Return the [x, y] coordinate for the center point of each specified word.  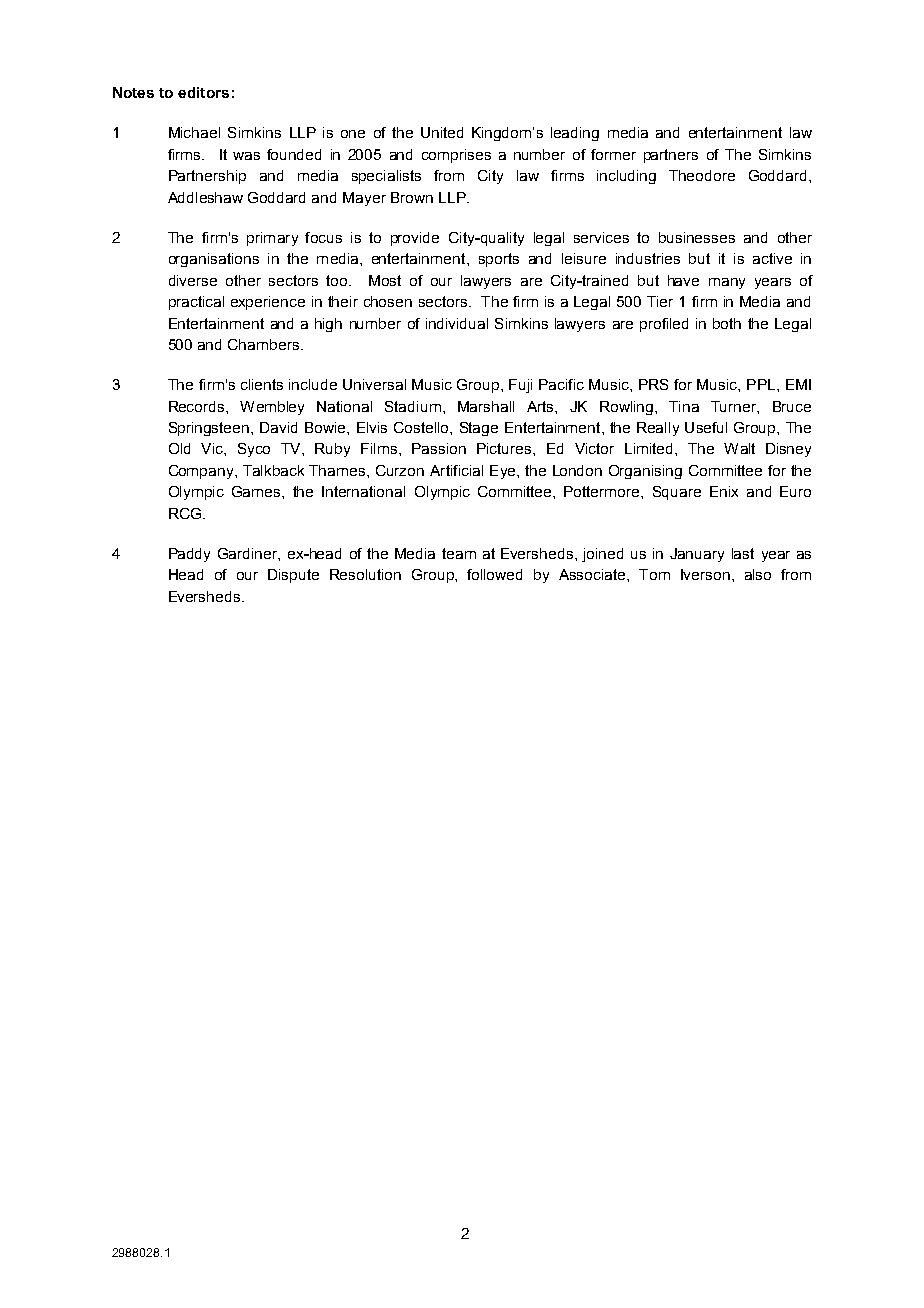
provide [415, 239]
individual [457, 323]
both [727, 323]
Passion [439, 448]
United [442, 132]
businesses [697, 237]
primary [272, 239]
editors [203, 92]
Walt [739, 448]
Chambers [263, 344]
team [459, 553]
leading [575, 134]
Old [179, 448]
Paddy [189, 555]
